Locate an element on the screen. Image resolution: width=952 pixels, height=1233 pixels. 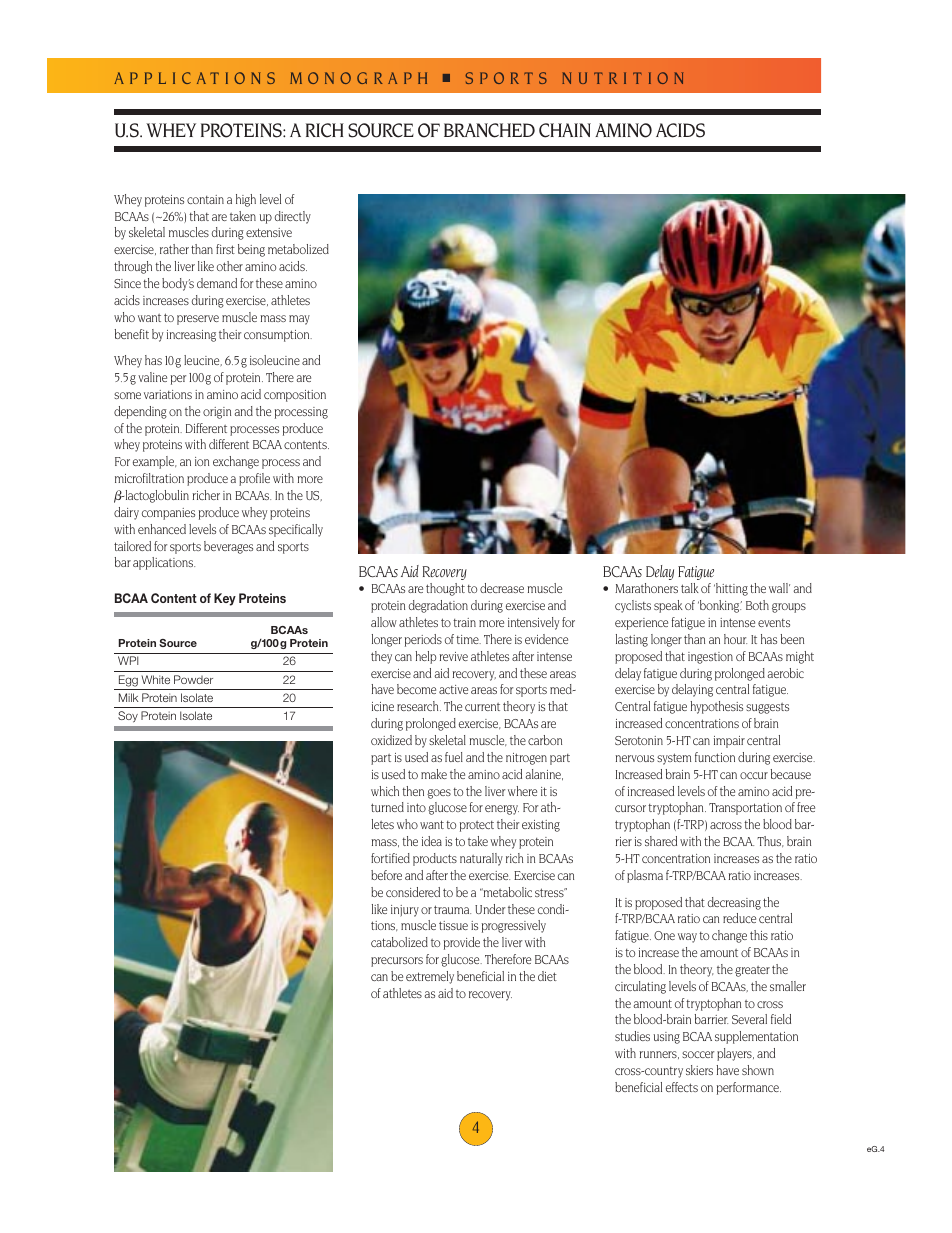
fuel is located at coordinates (454, 757).
